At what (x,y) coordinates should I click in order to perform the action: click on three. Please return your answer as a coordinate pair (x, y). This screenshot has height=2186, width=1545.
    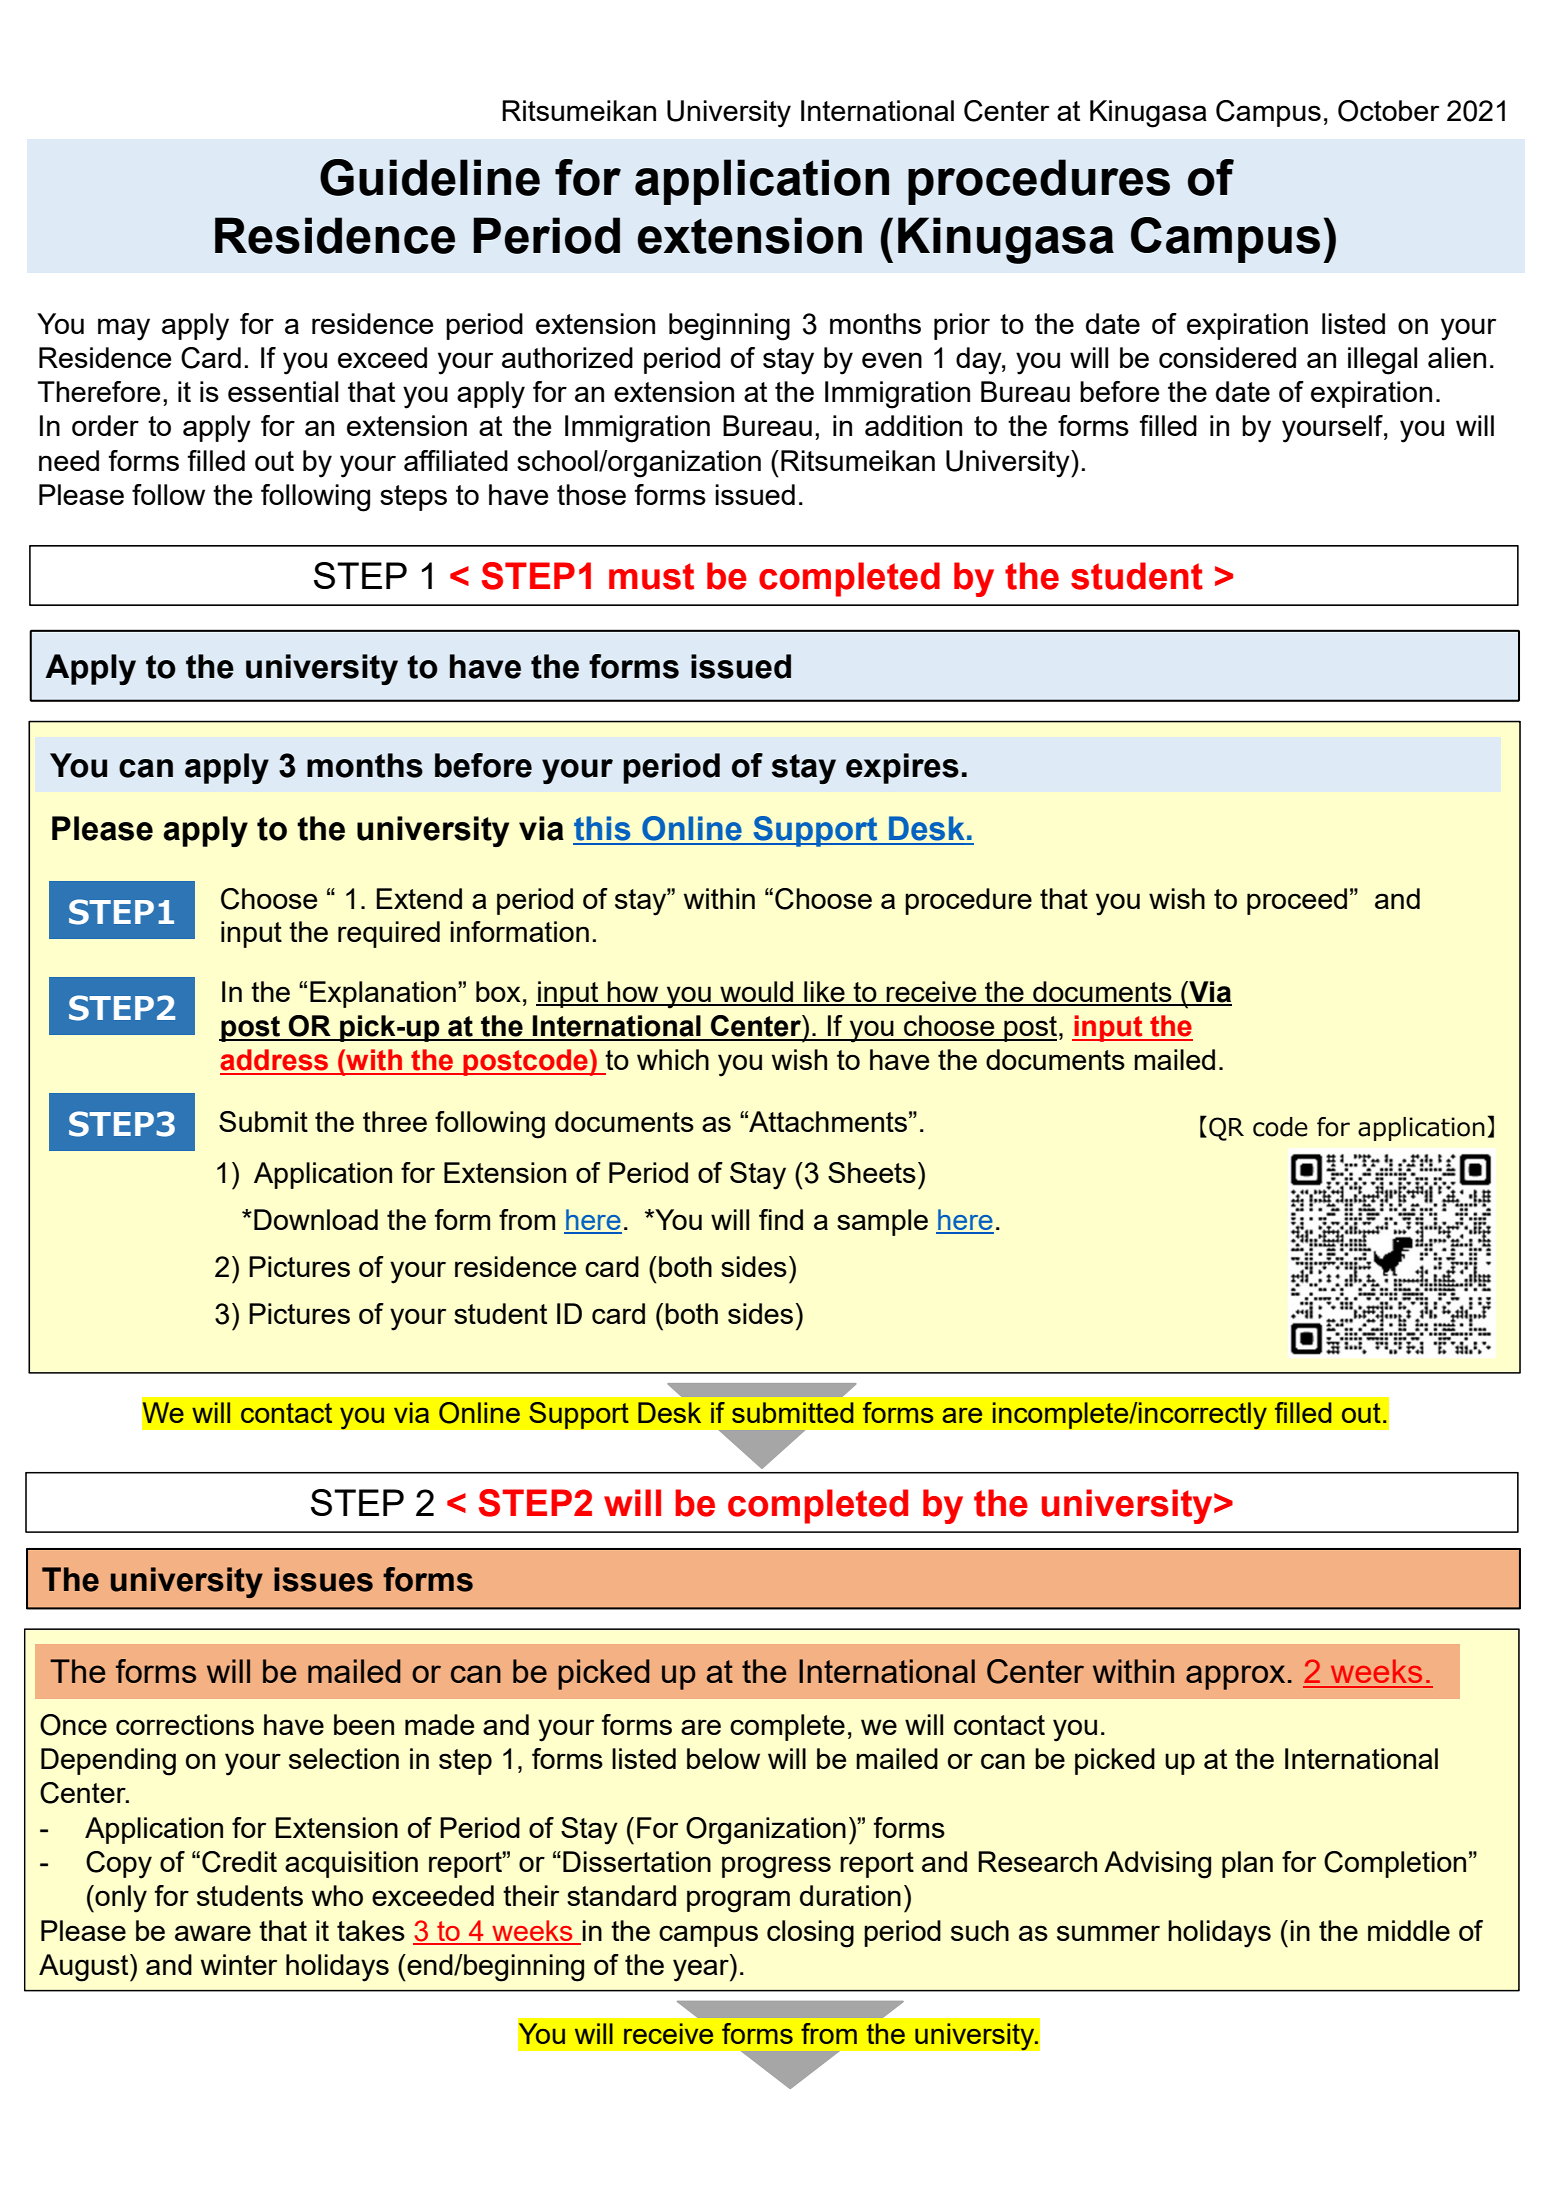
    Looking at the image, I should click on (395, 1121).
